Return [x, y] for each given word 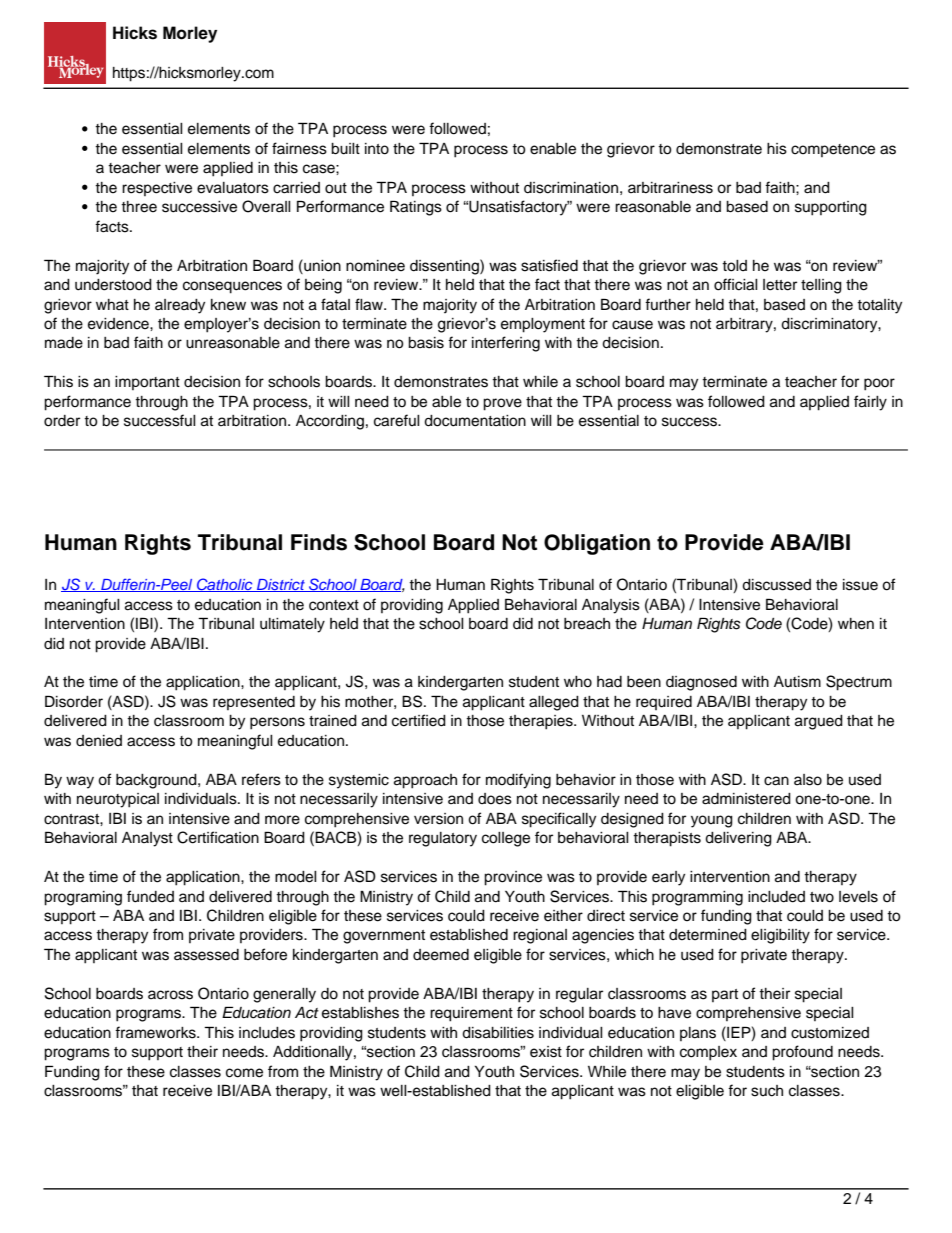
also [808, 780]
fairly [870, 403]
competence [833, 150]
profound [802, 1053]
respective [157, 189]
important [147, 383]
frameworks [156, 1032]
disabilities [498, 1033]
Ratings [416, 208]
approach [425, 781]
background [157, 781]
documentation [475, 421]
